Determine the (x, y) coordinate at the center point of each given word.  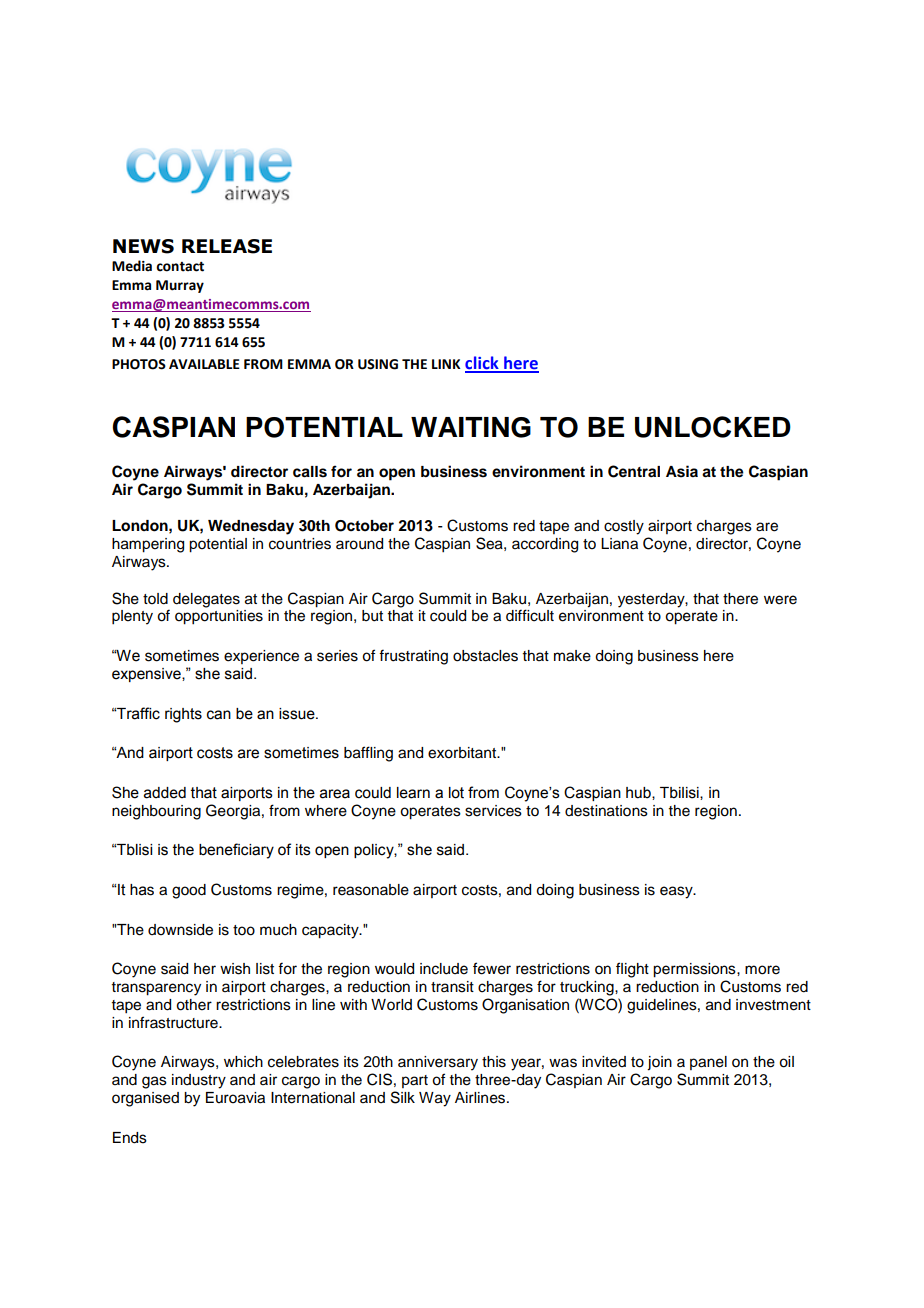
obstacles (485, 656)
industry (199, 1081)
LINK (446, 364)
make (572, 656)
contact (180, 267)
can (219, 715)
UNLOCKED (713, 427)
